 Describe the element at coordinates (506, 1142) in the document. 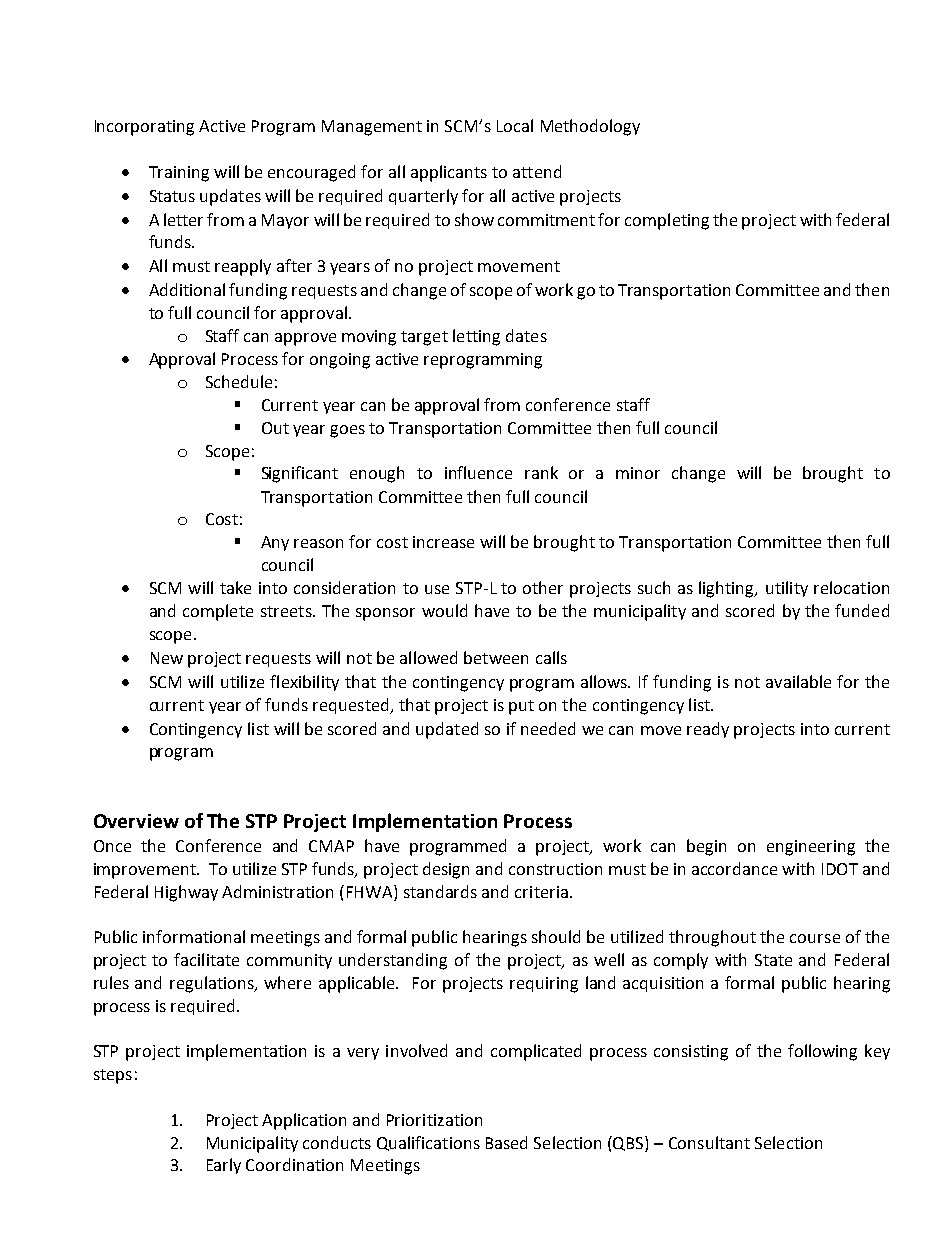

I see `Based` at that location.
